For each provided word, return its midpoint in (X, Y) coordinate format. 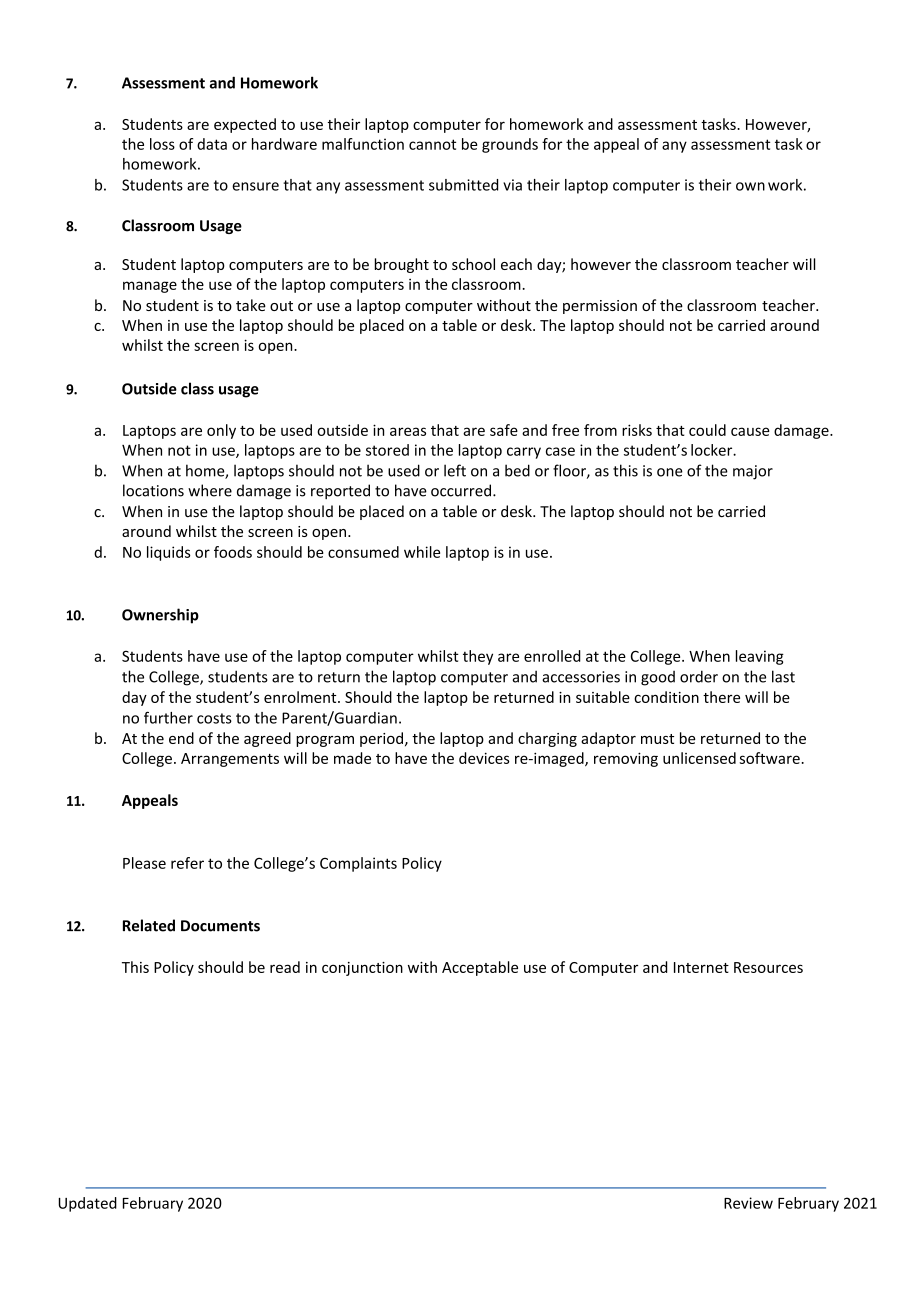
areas (408, 431)
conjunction (362, 969)
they (478, 657)
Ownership (160, 616)
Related (149, 925)
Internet (701, 967)
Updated (87, 1204)
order (699, 676)
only (221, 431)
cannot (432, 144)
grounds (510, 145)
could (707, 430)
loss (162, 144)
